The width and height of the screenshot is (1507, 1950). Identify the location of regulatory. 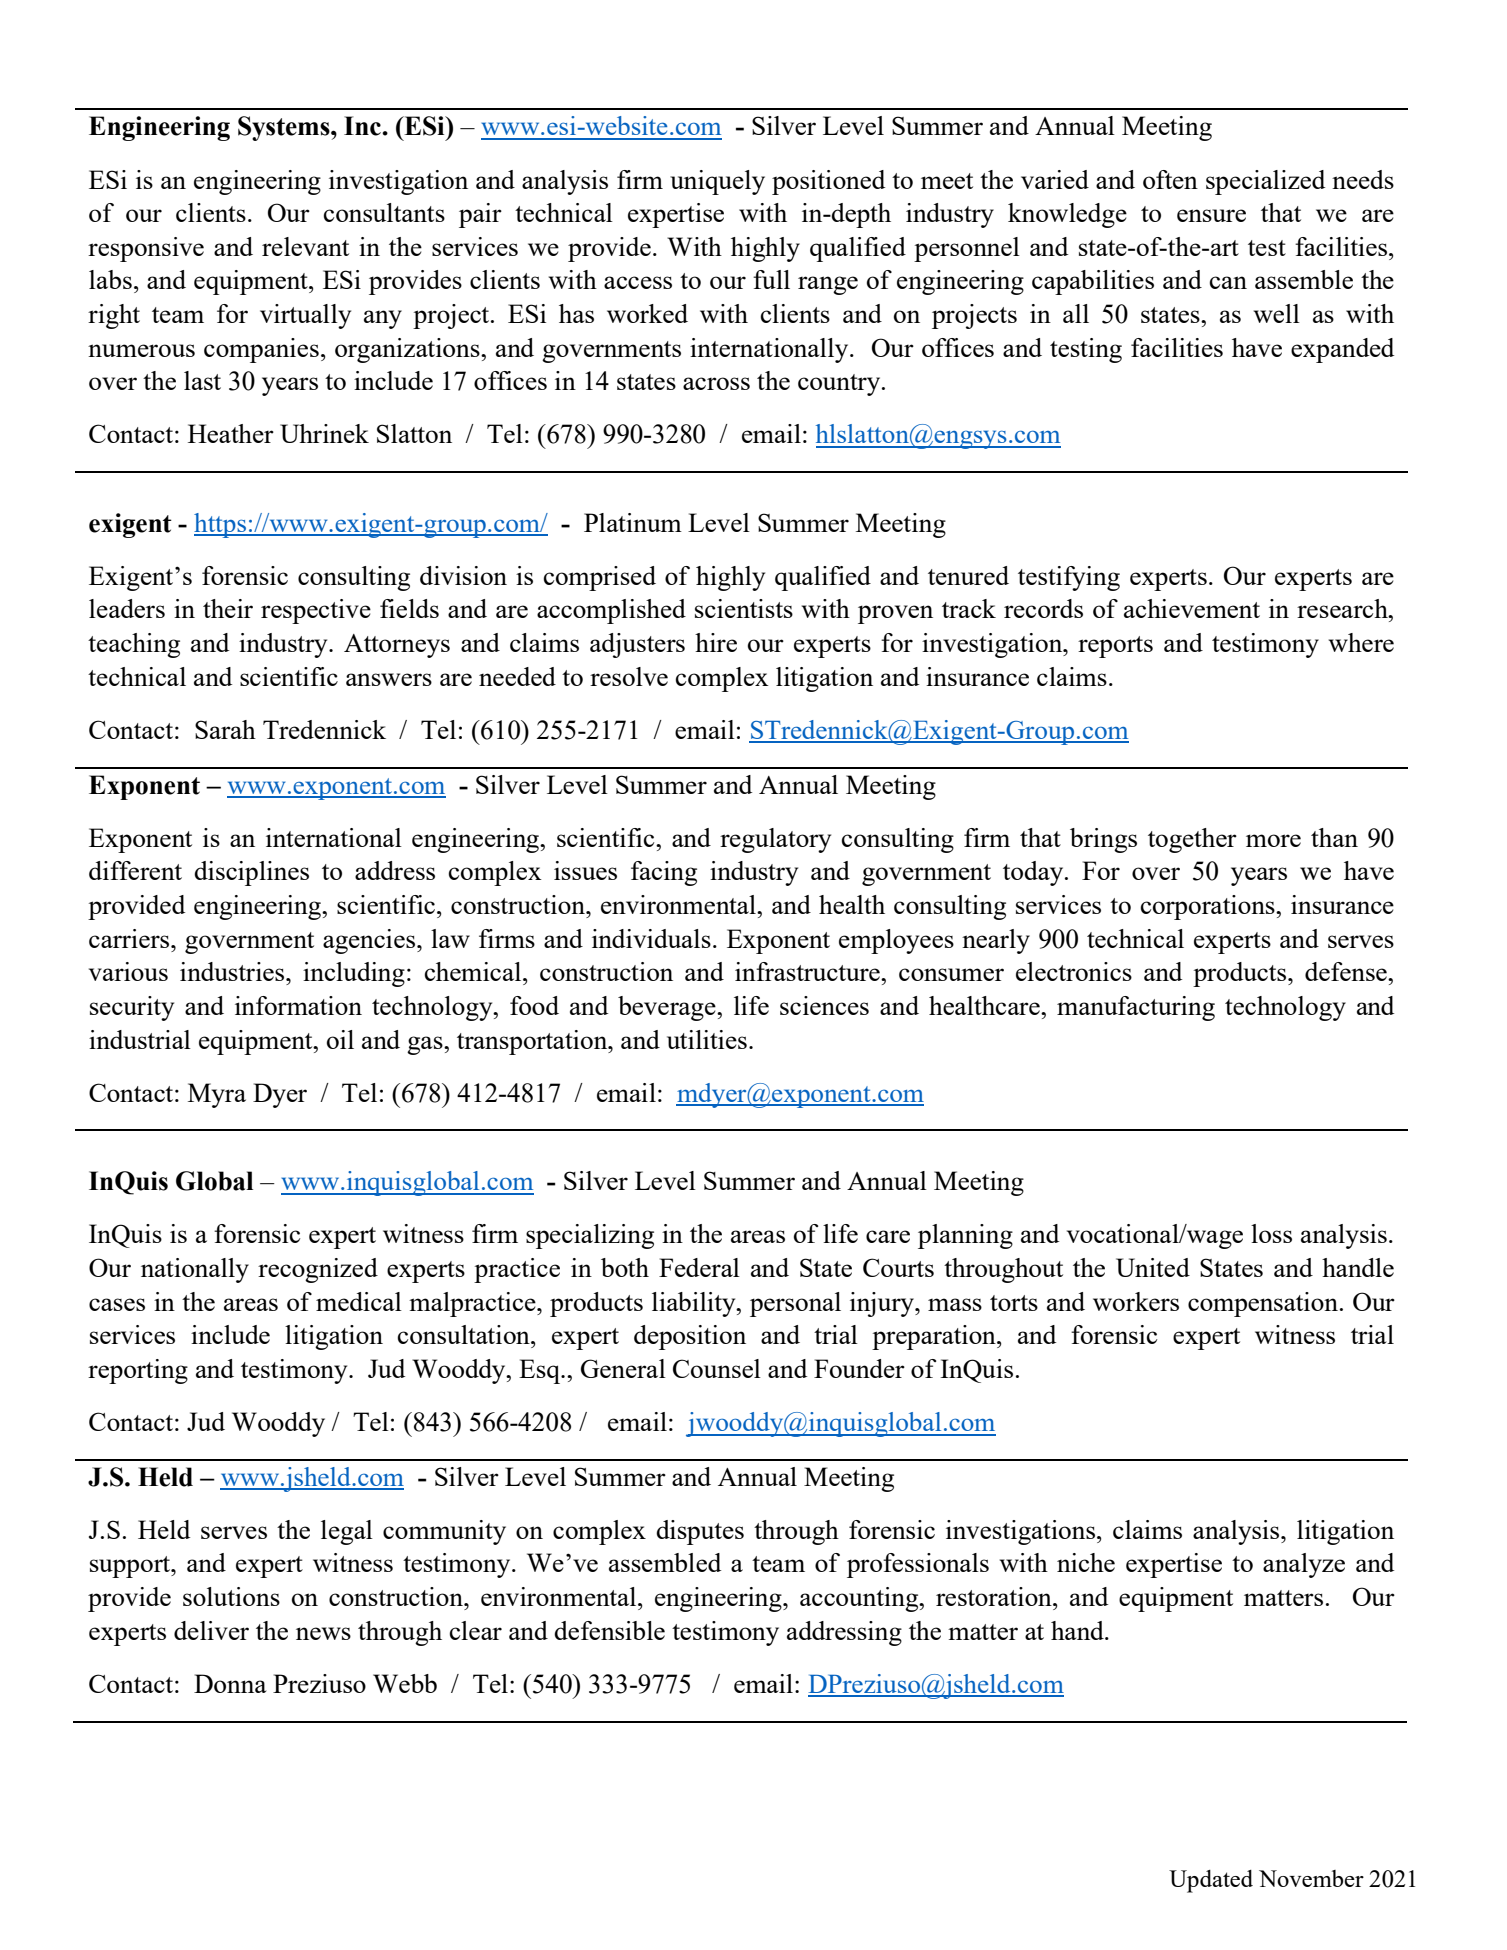
(775, 840).
